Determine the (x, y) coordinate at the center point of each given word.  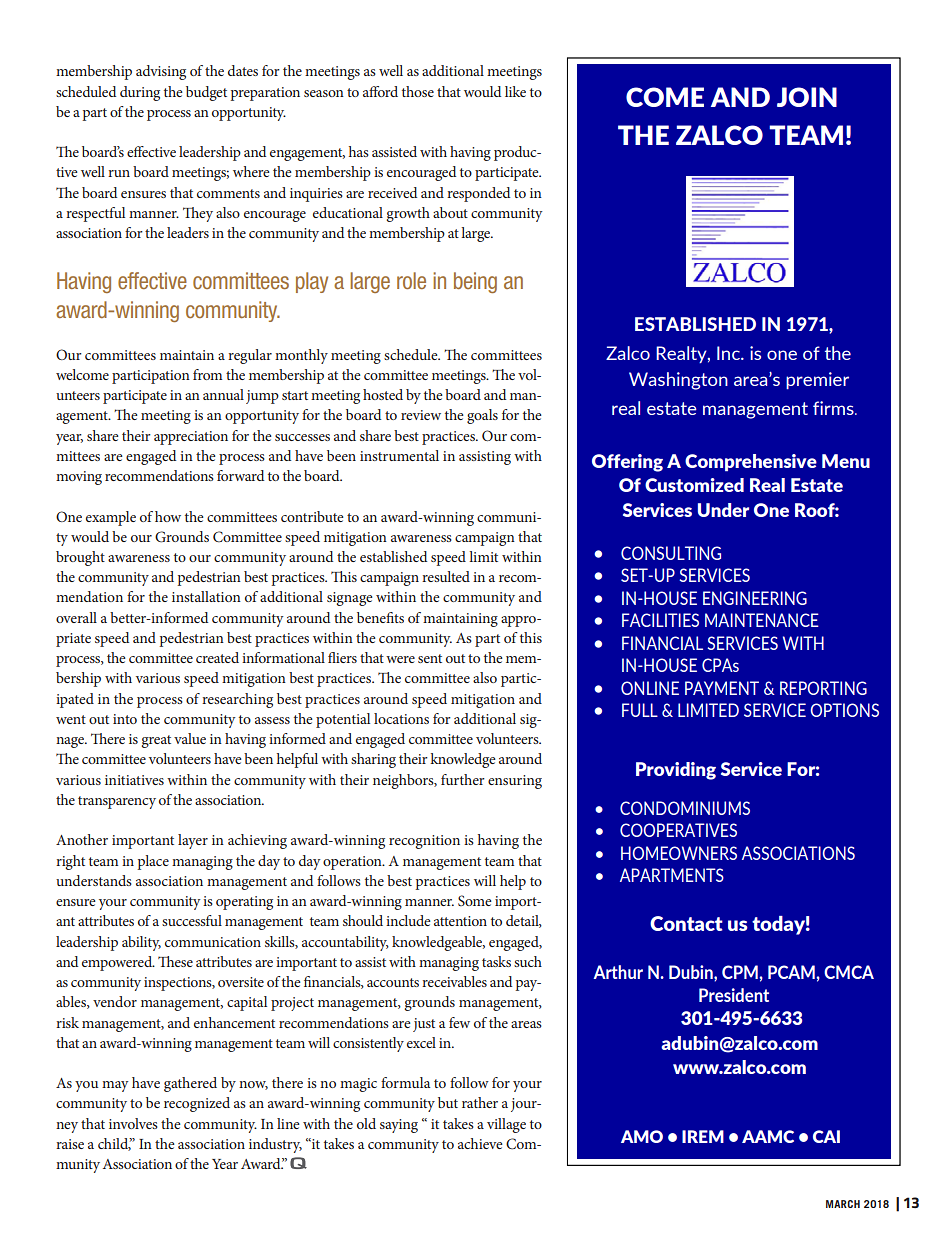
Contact (686, 923)
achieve (480, 1143)
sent (430, 658)
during (140, 93)
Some (475, 900)
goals (482, 416)
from (207, 374)
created (217, 657)
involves (133, 1123)
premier (817, 380)
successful (192, 920)
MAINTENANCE (762, 620)
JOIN (807, 97)
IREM (703, 1136)
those (418, 91)
